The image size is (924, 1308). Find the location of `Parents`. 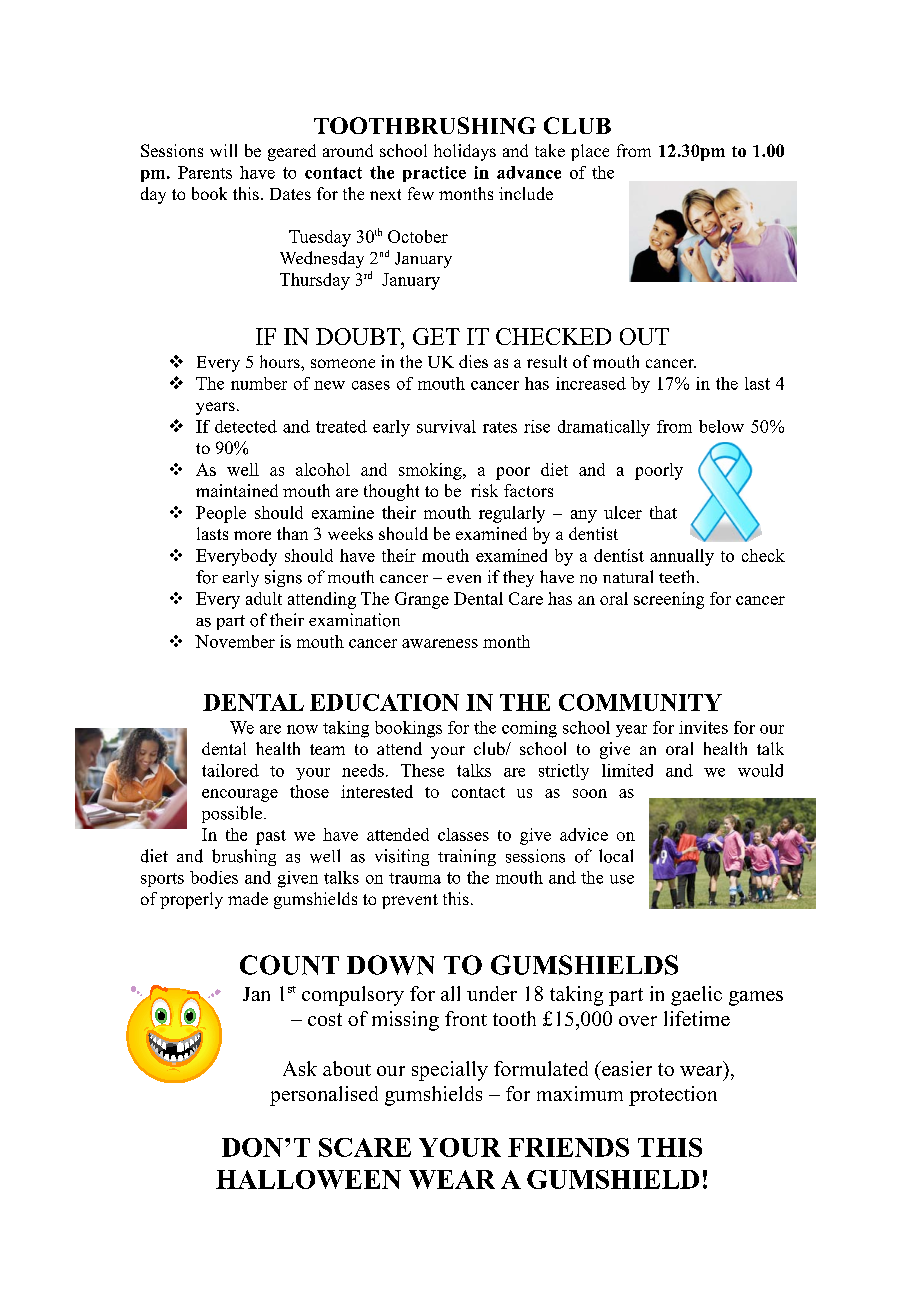

Parents is located at coordinates (205, 172).
